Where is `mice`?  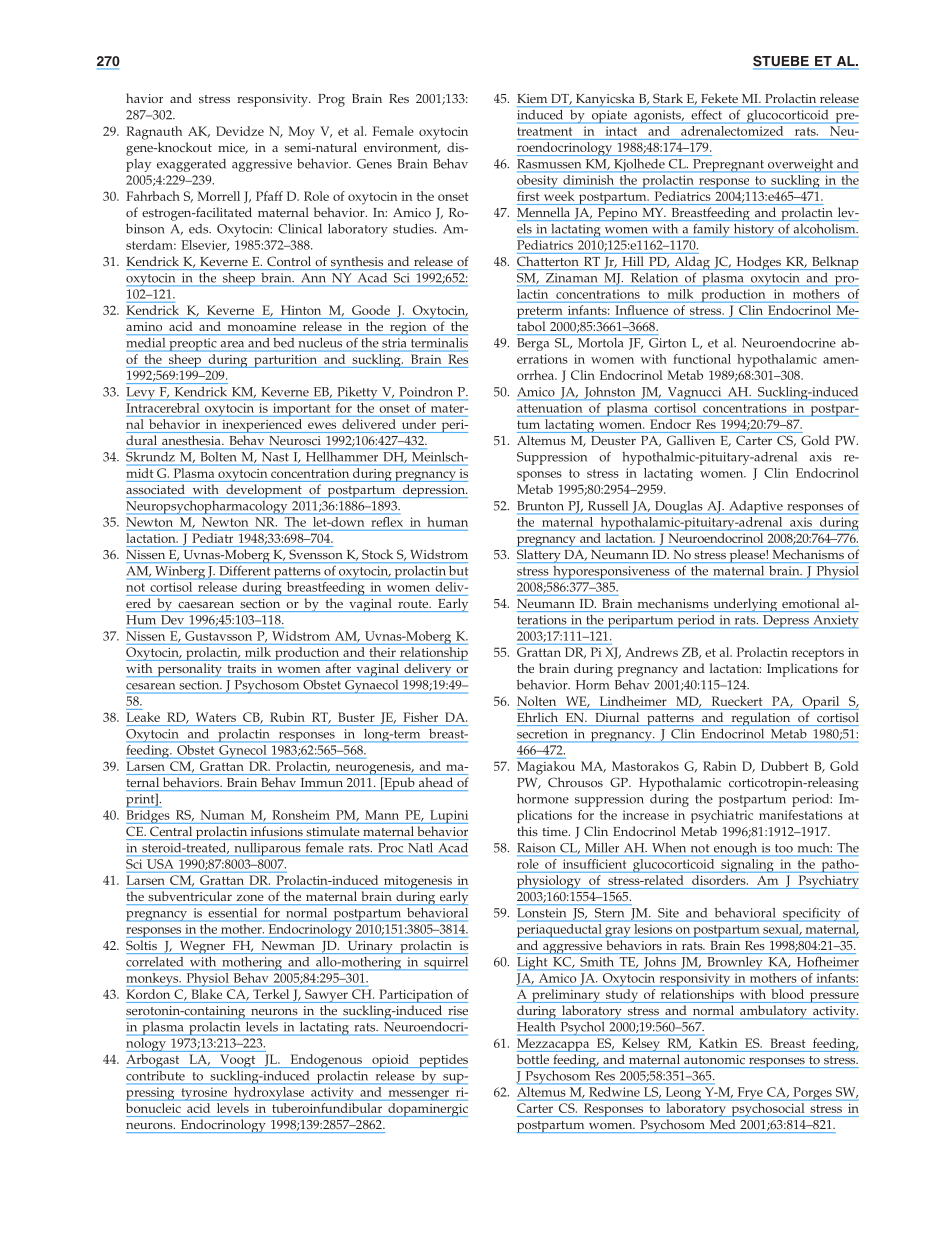
mice is located at coordinates (232, 148).
